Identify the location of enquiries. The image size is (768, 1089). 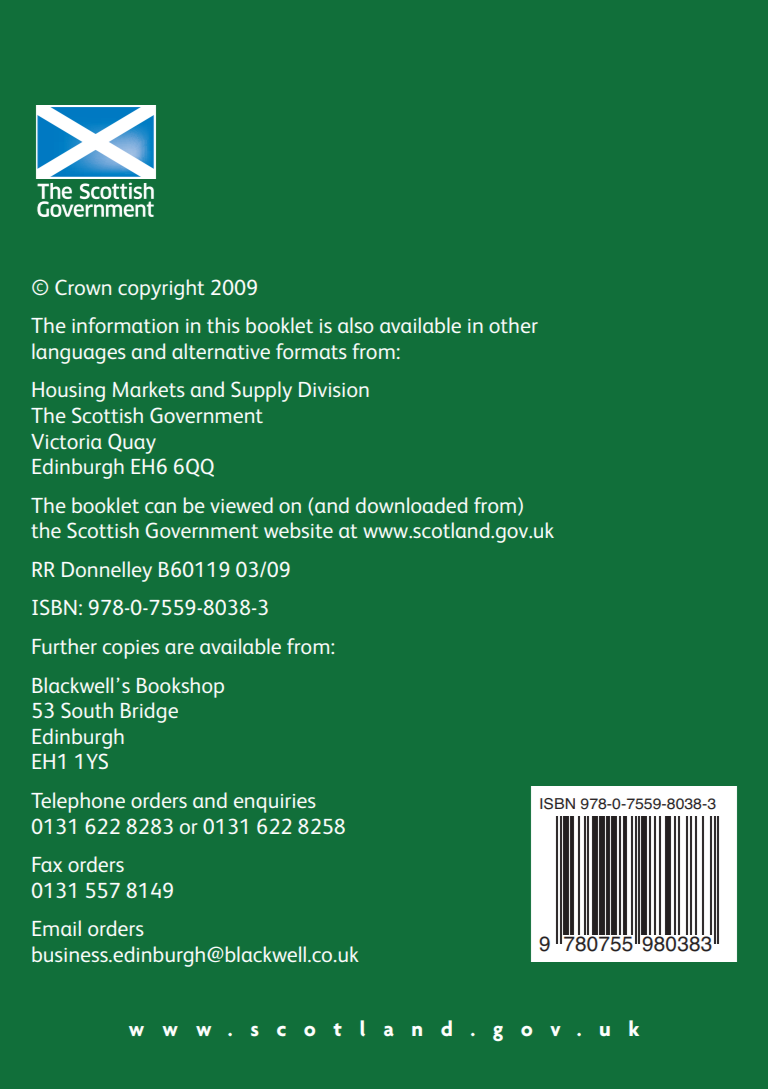
(275, 803).
